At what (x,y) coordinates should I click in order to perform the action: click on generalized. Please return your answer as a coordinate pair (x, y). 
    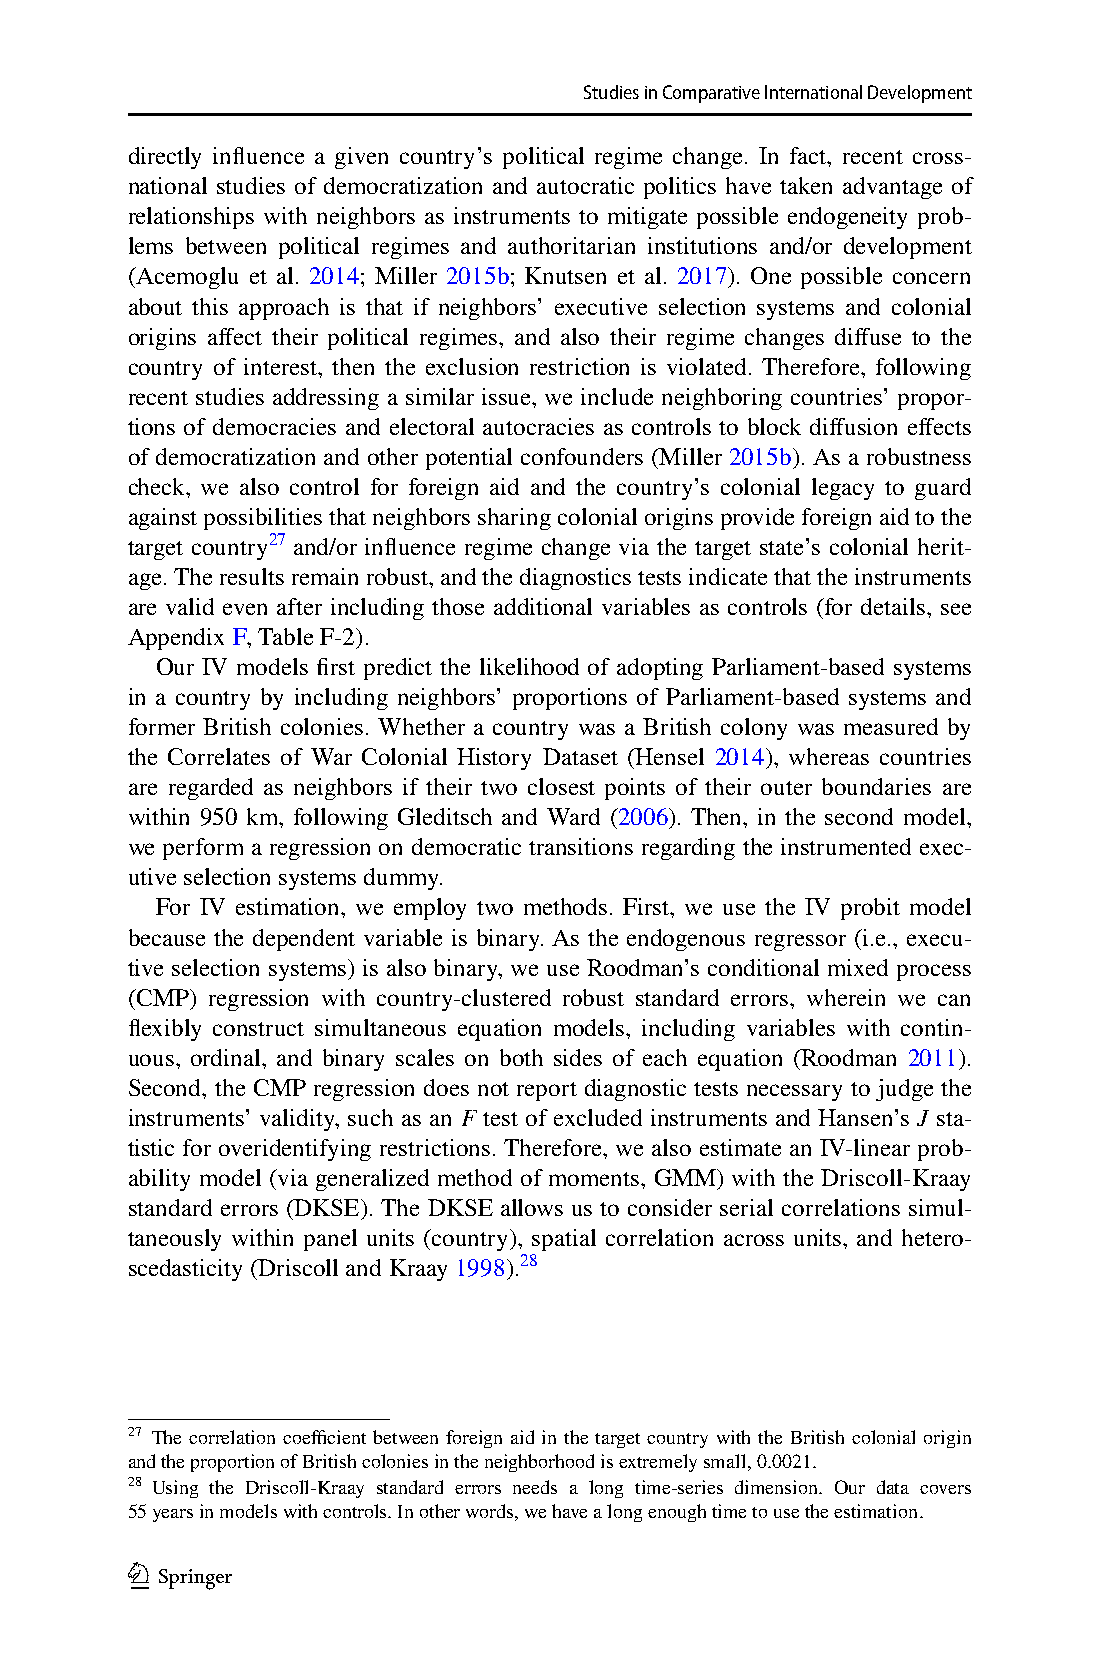
    Looking at the image, I should click on (372, 1180).
